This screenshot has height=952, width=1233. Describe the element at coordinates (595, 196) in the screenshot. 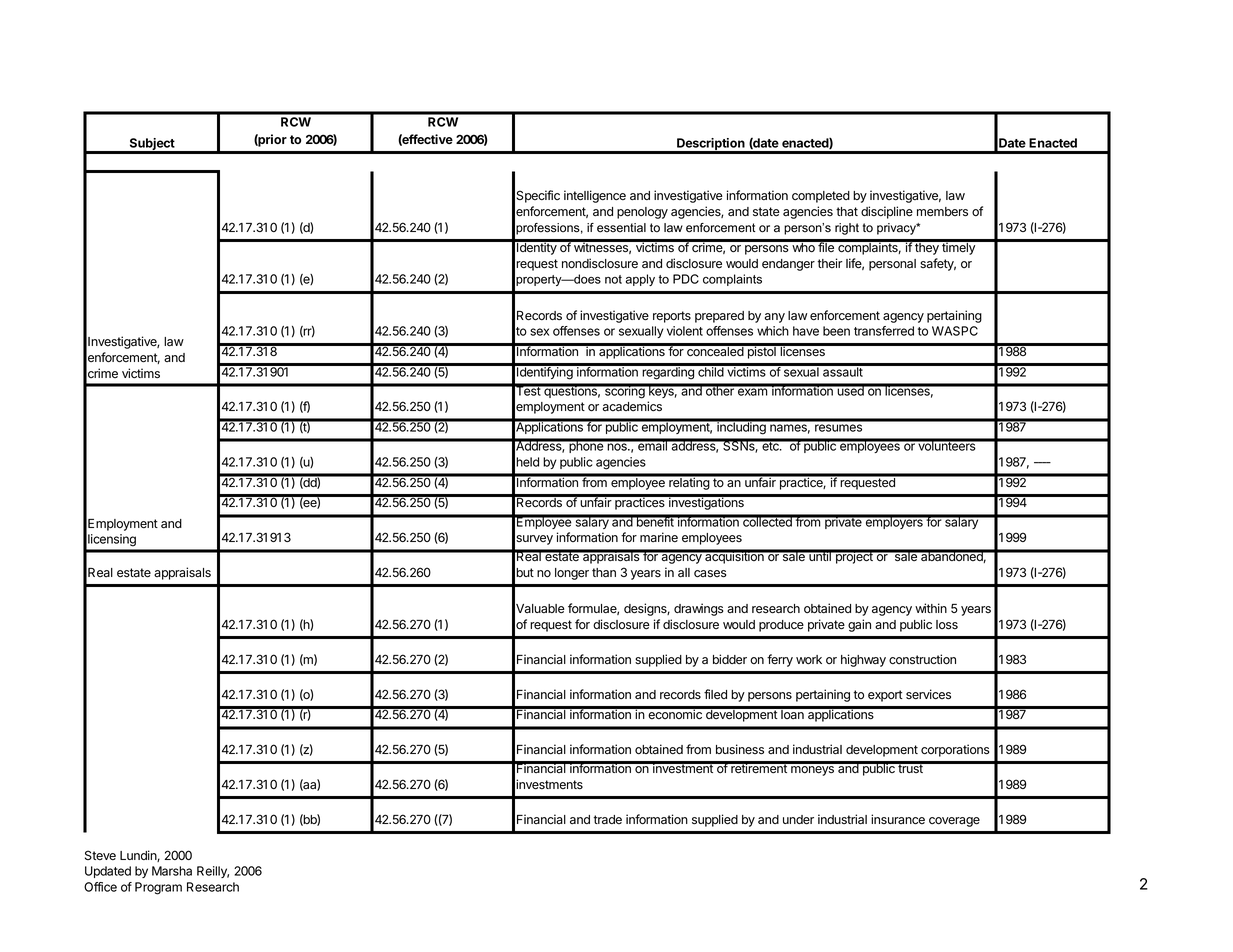

I see `intelligence` at that location.
